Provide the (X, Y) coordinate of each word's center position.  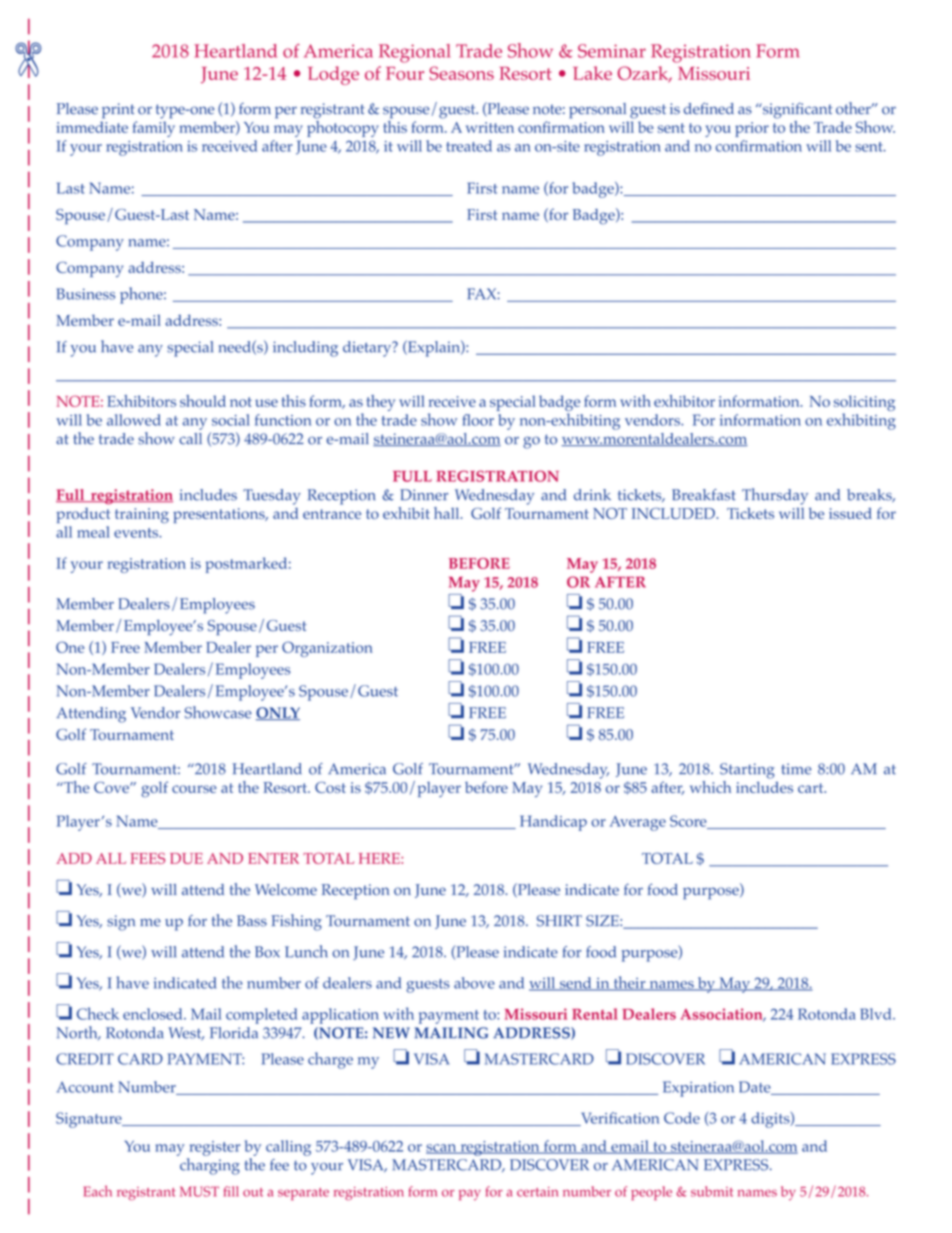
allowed (134, 420)
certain (537, 1192)
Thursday (775, 496)
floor (478, 420)
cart (812, 788)
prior (752, 129)
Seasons (461, 73)
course (194, 789)
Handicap (553, 823)
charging (209, 1165)
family (153, 129)
